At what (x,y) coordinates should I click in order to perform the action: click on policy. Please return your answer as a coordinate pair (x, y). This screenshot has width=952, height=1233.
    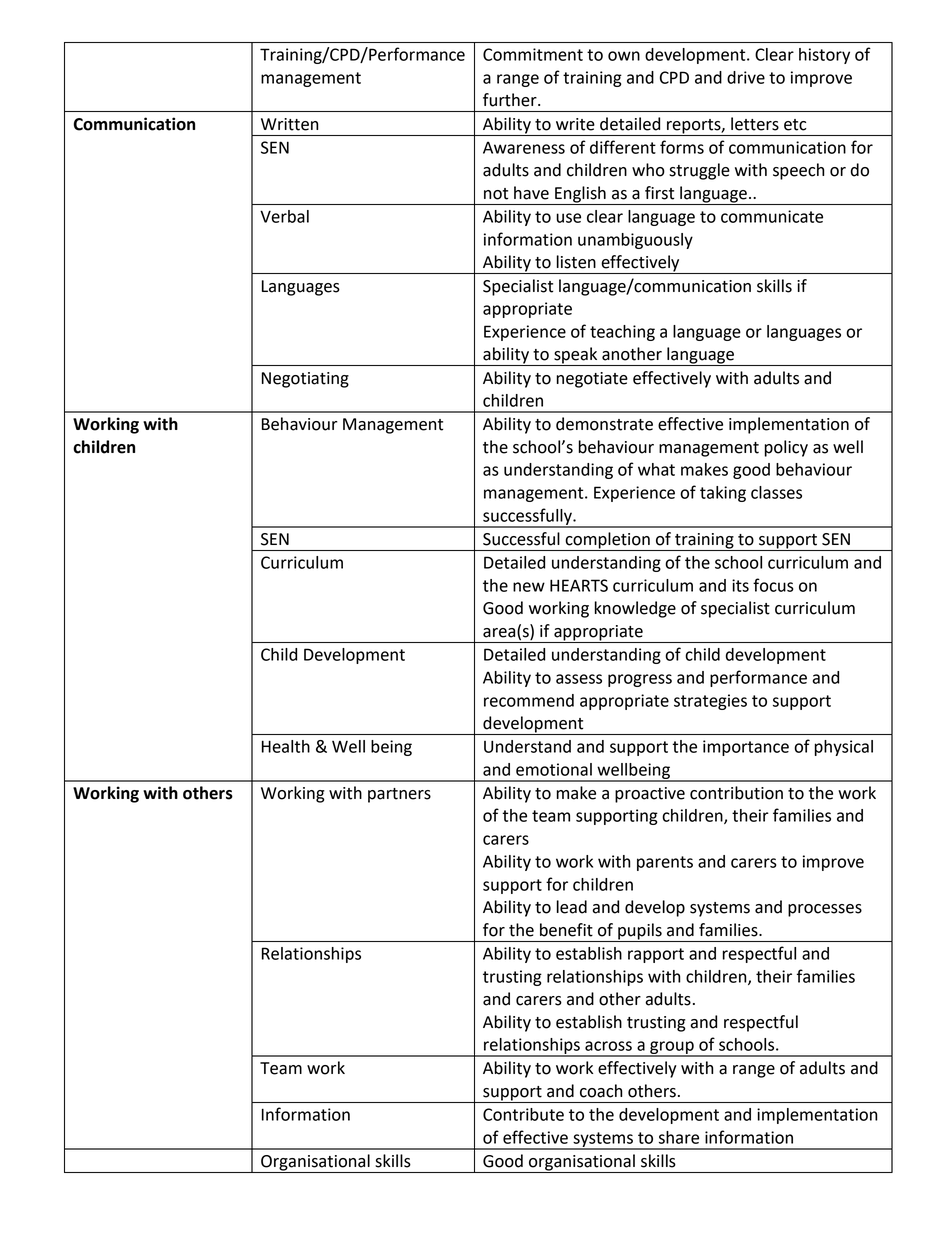
    Looking at the image, I should click on (786, 448).
